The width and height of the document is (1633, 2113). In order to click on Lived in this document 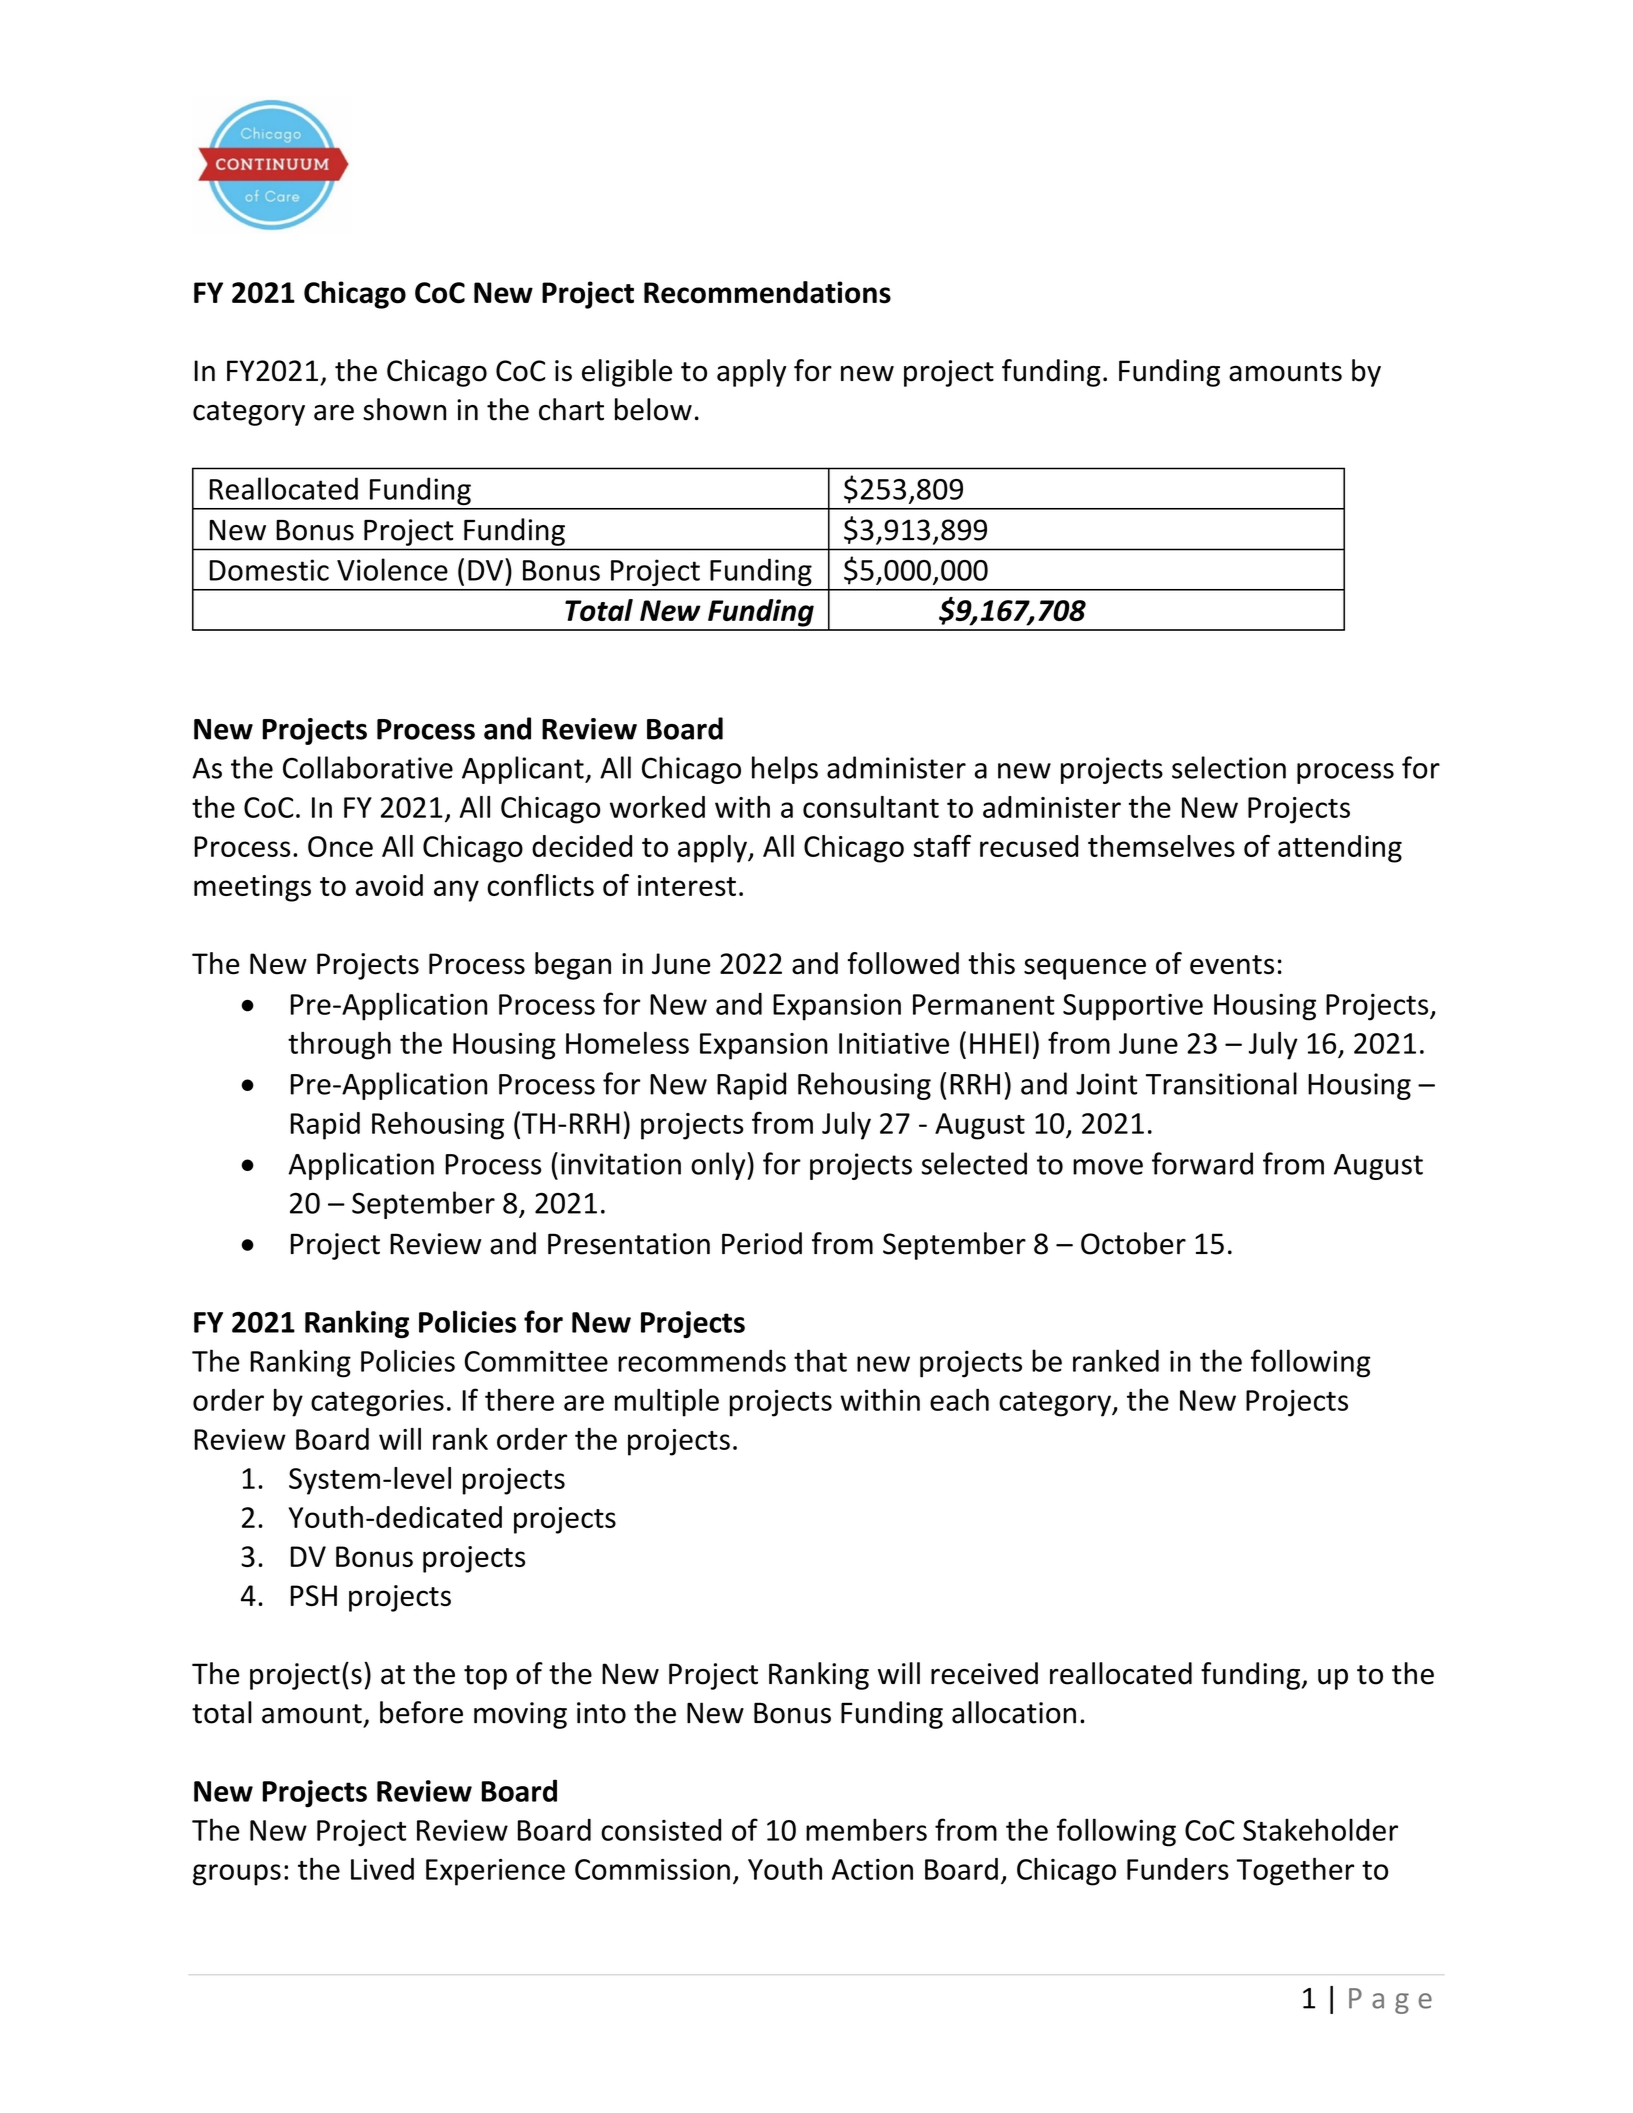, I will do `click(382, 1869)`.
